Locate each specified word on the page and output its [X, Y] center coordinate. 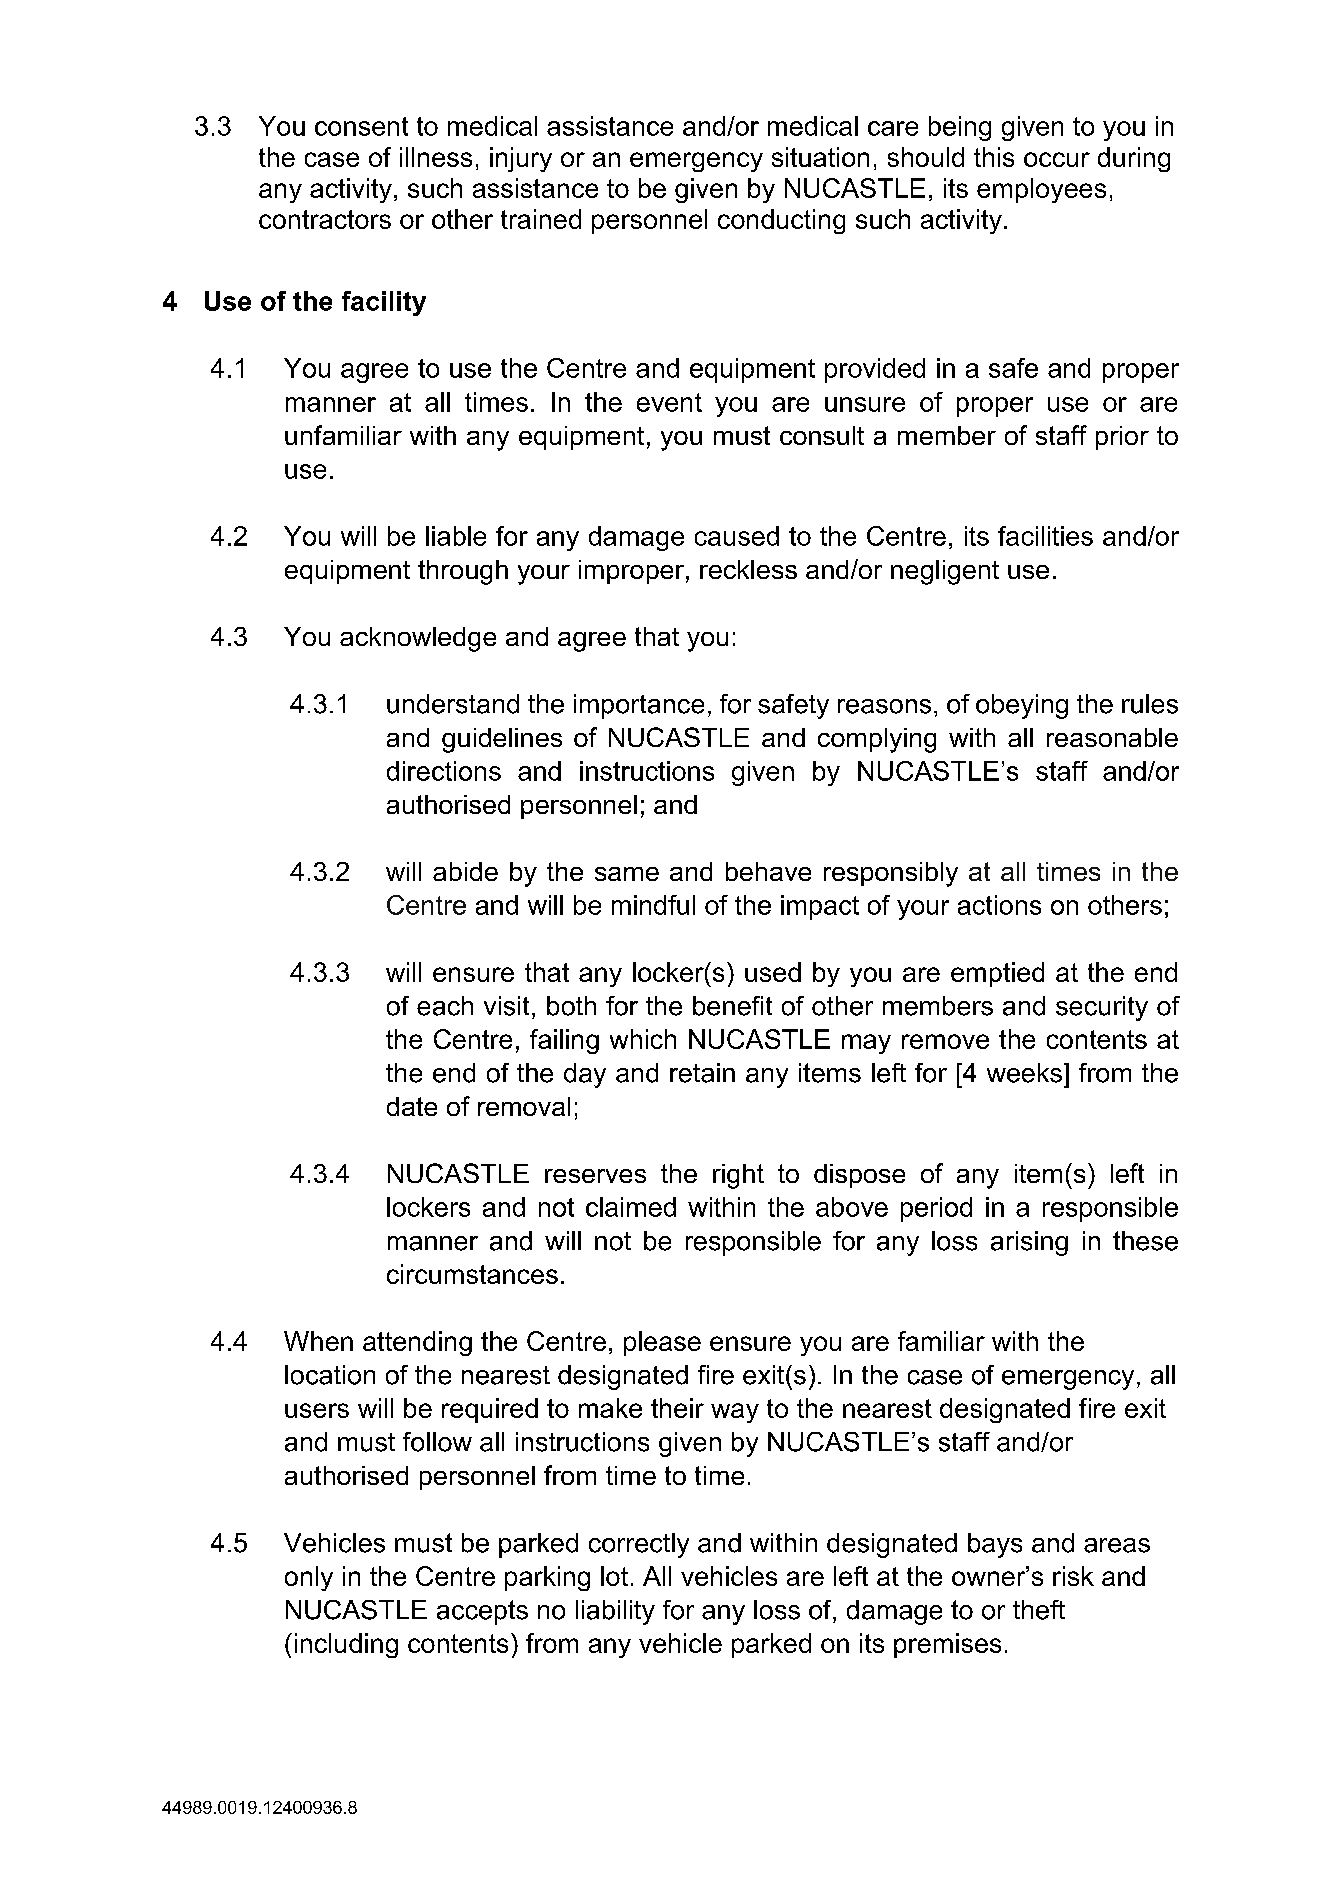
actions [999, 905]
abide [465, 871]
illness [436, 157]
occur [1057, 159]
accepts [482, 1612]
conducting [781, 221]
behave [768, 871]
